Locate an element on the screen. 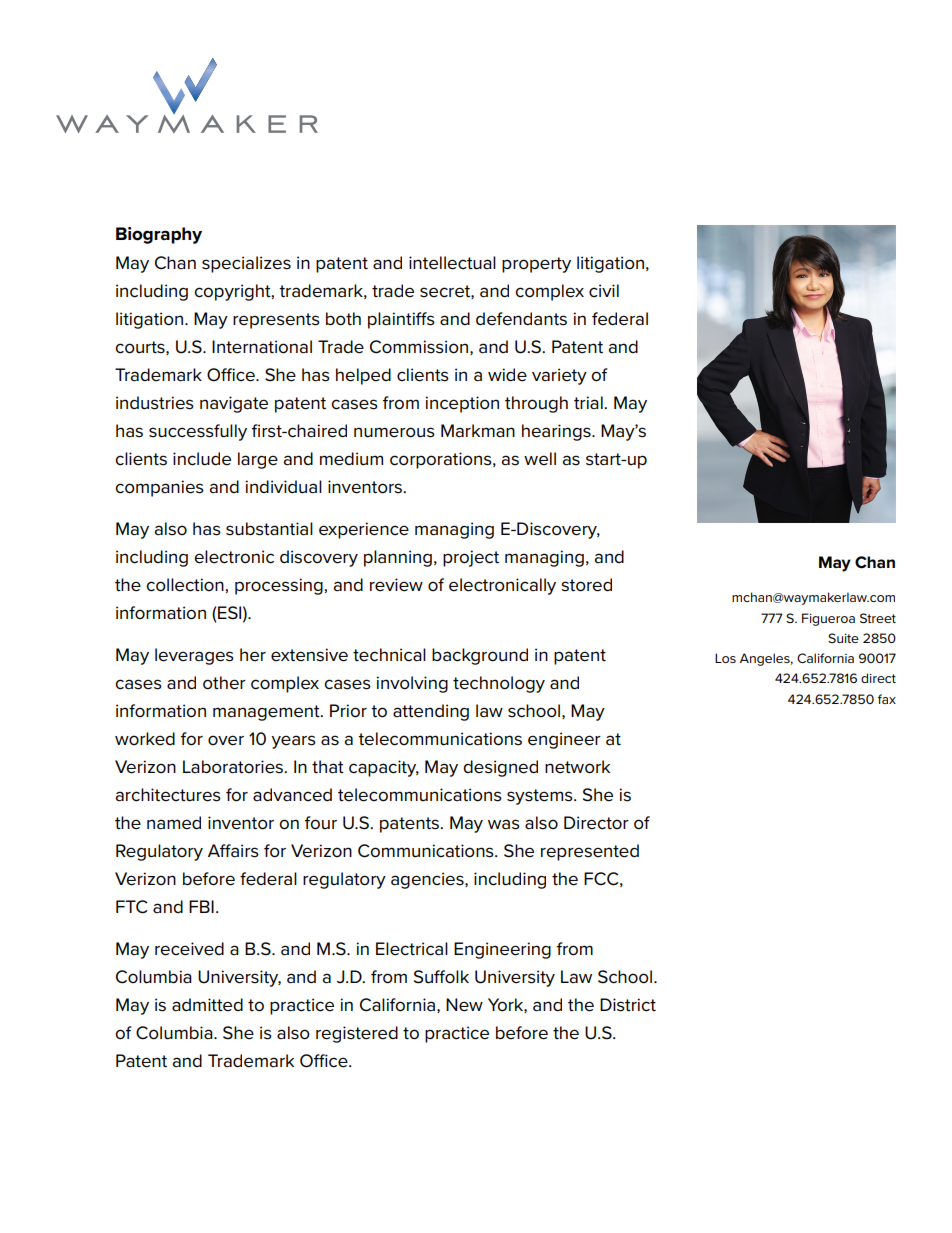 This screenshot has height=1233, width=952. specializes is located at coordinates (246, 264).
